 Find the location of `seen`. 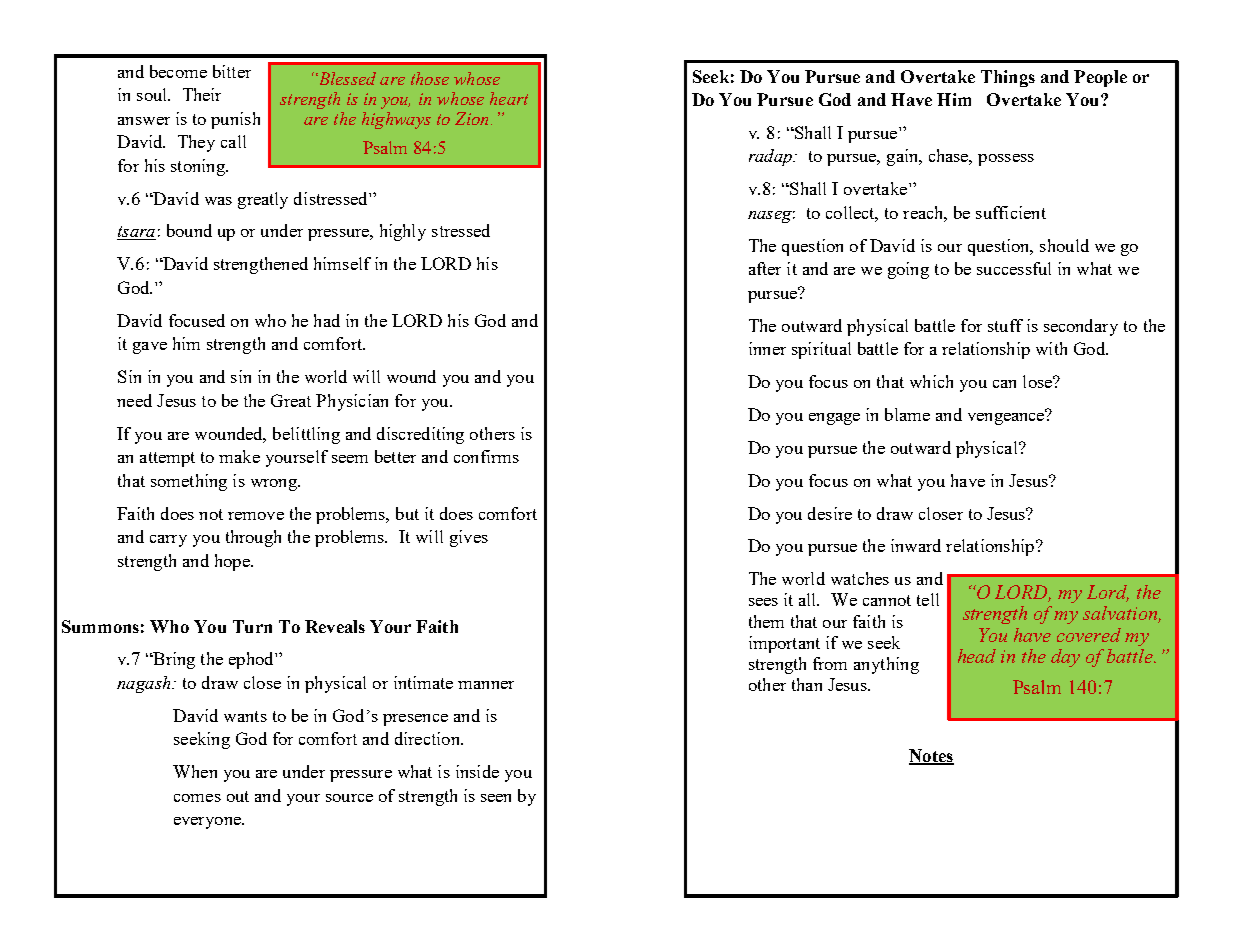

seen is located at coordinates (496, 798).
